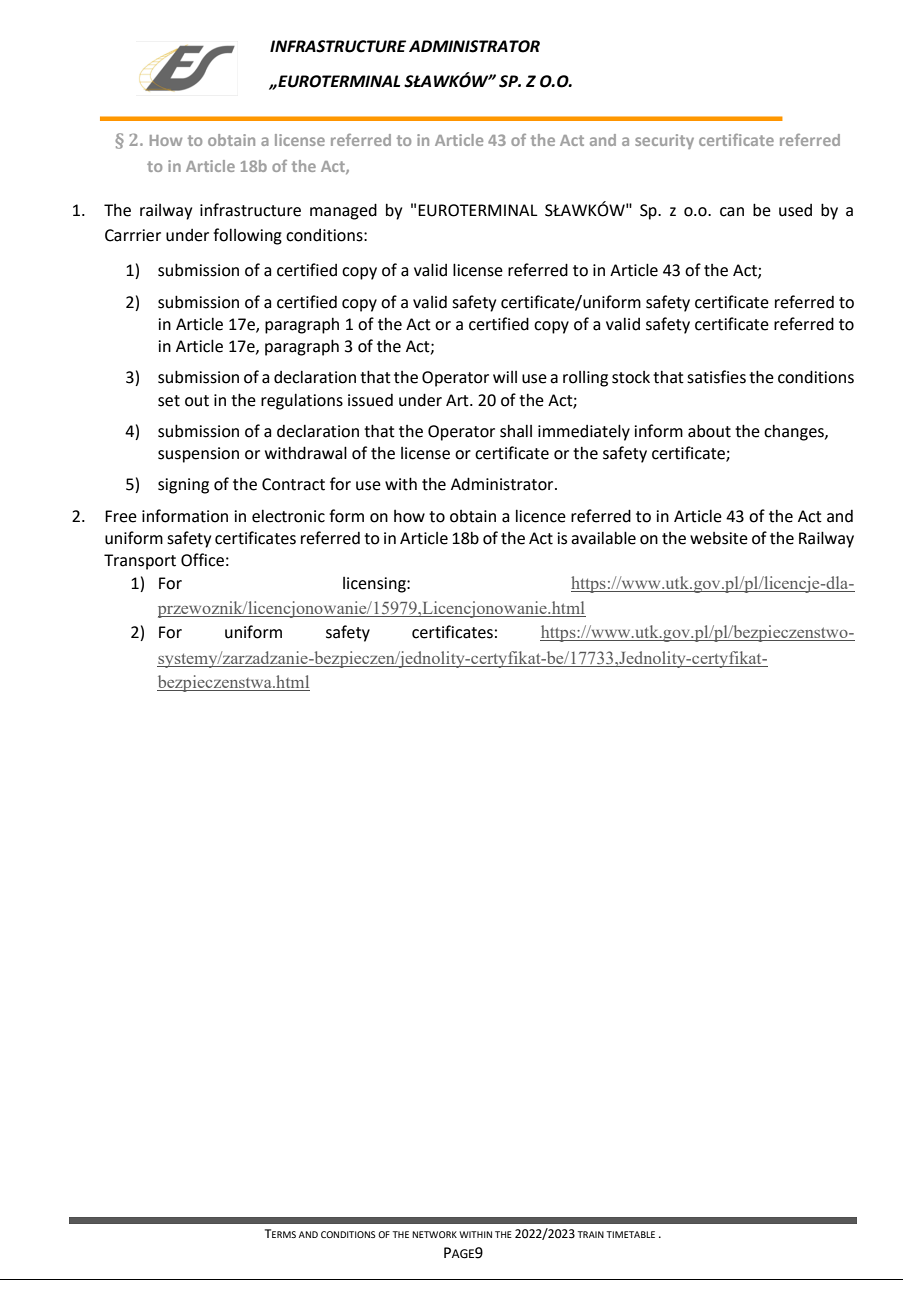  I want to click on managed, so click(343, 211).
